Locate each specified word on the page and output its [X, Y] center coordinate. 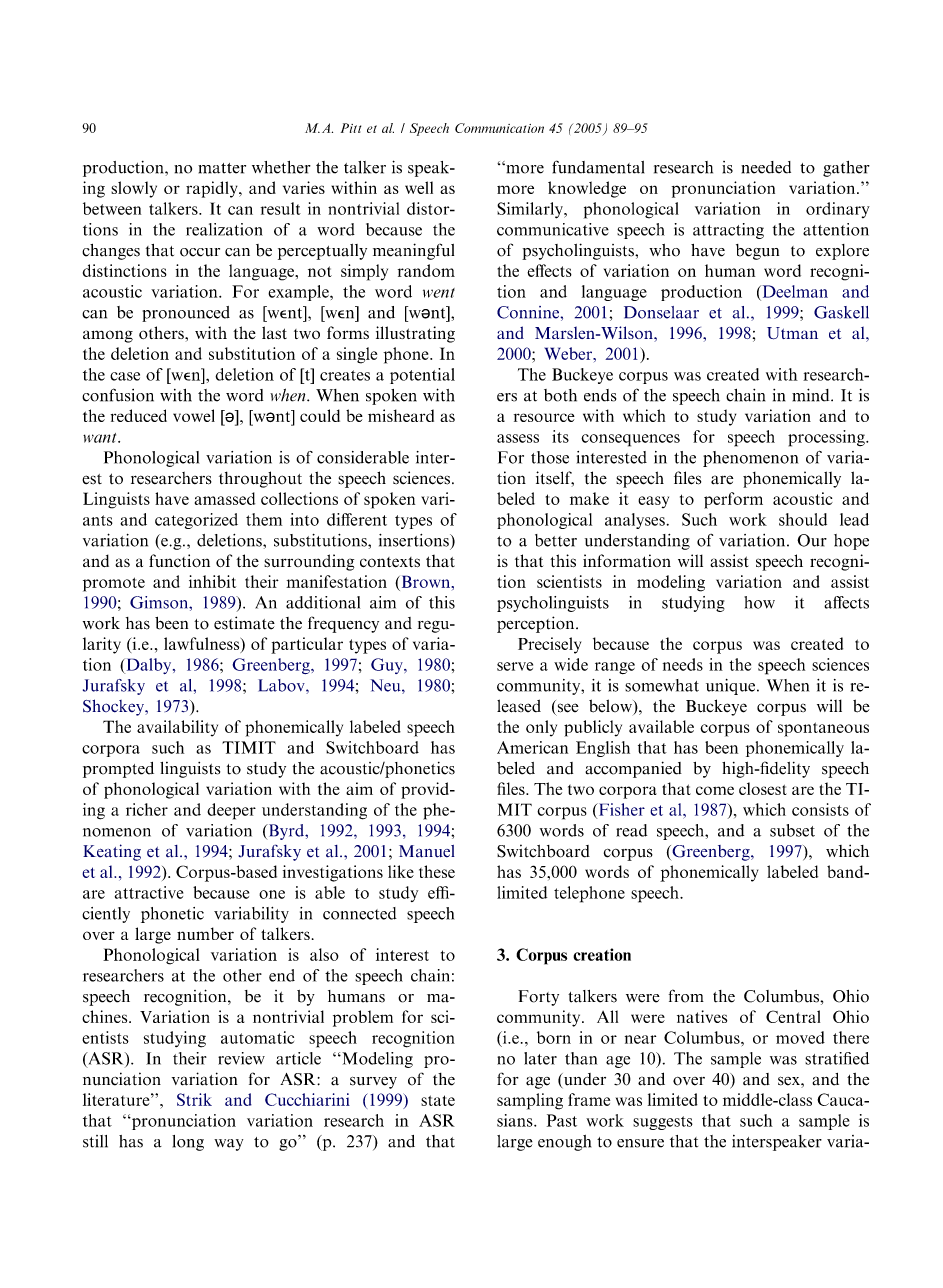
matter [222, 168]
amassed [225, 498]
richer [147, 809]
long [188, 1143]
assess [518, 438]
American [532, 747]
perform [733, 500]
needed [766, 167]
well [419, 187]
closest [763, 788]
